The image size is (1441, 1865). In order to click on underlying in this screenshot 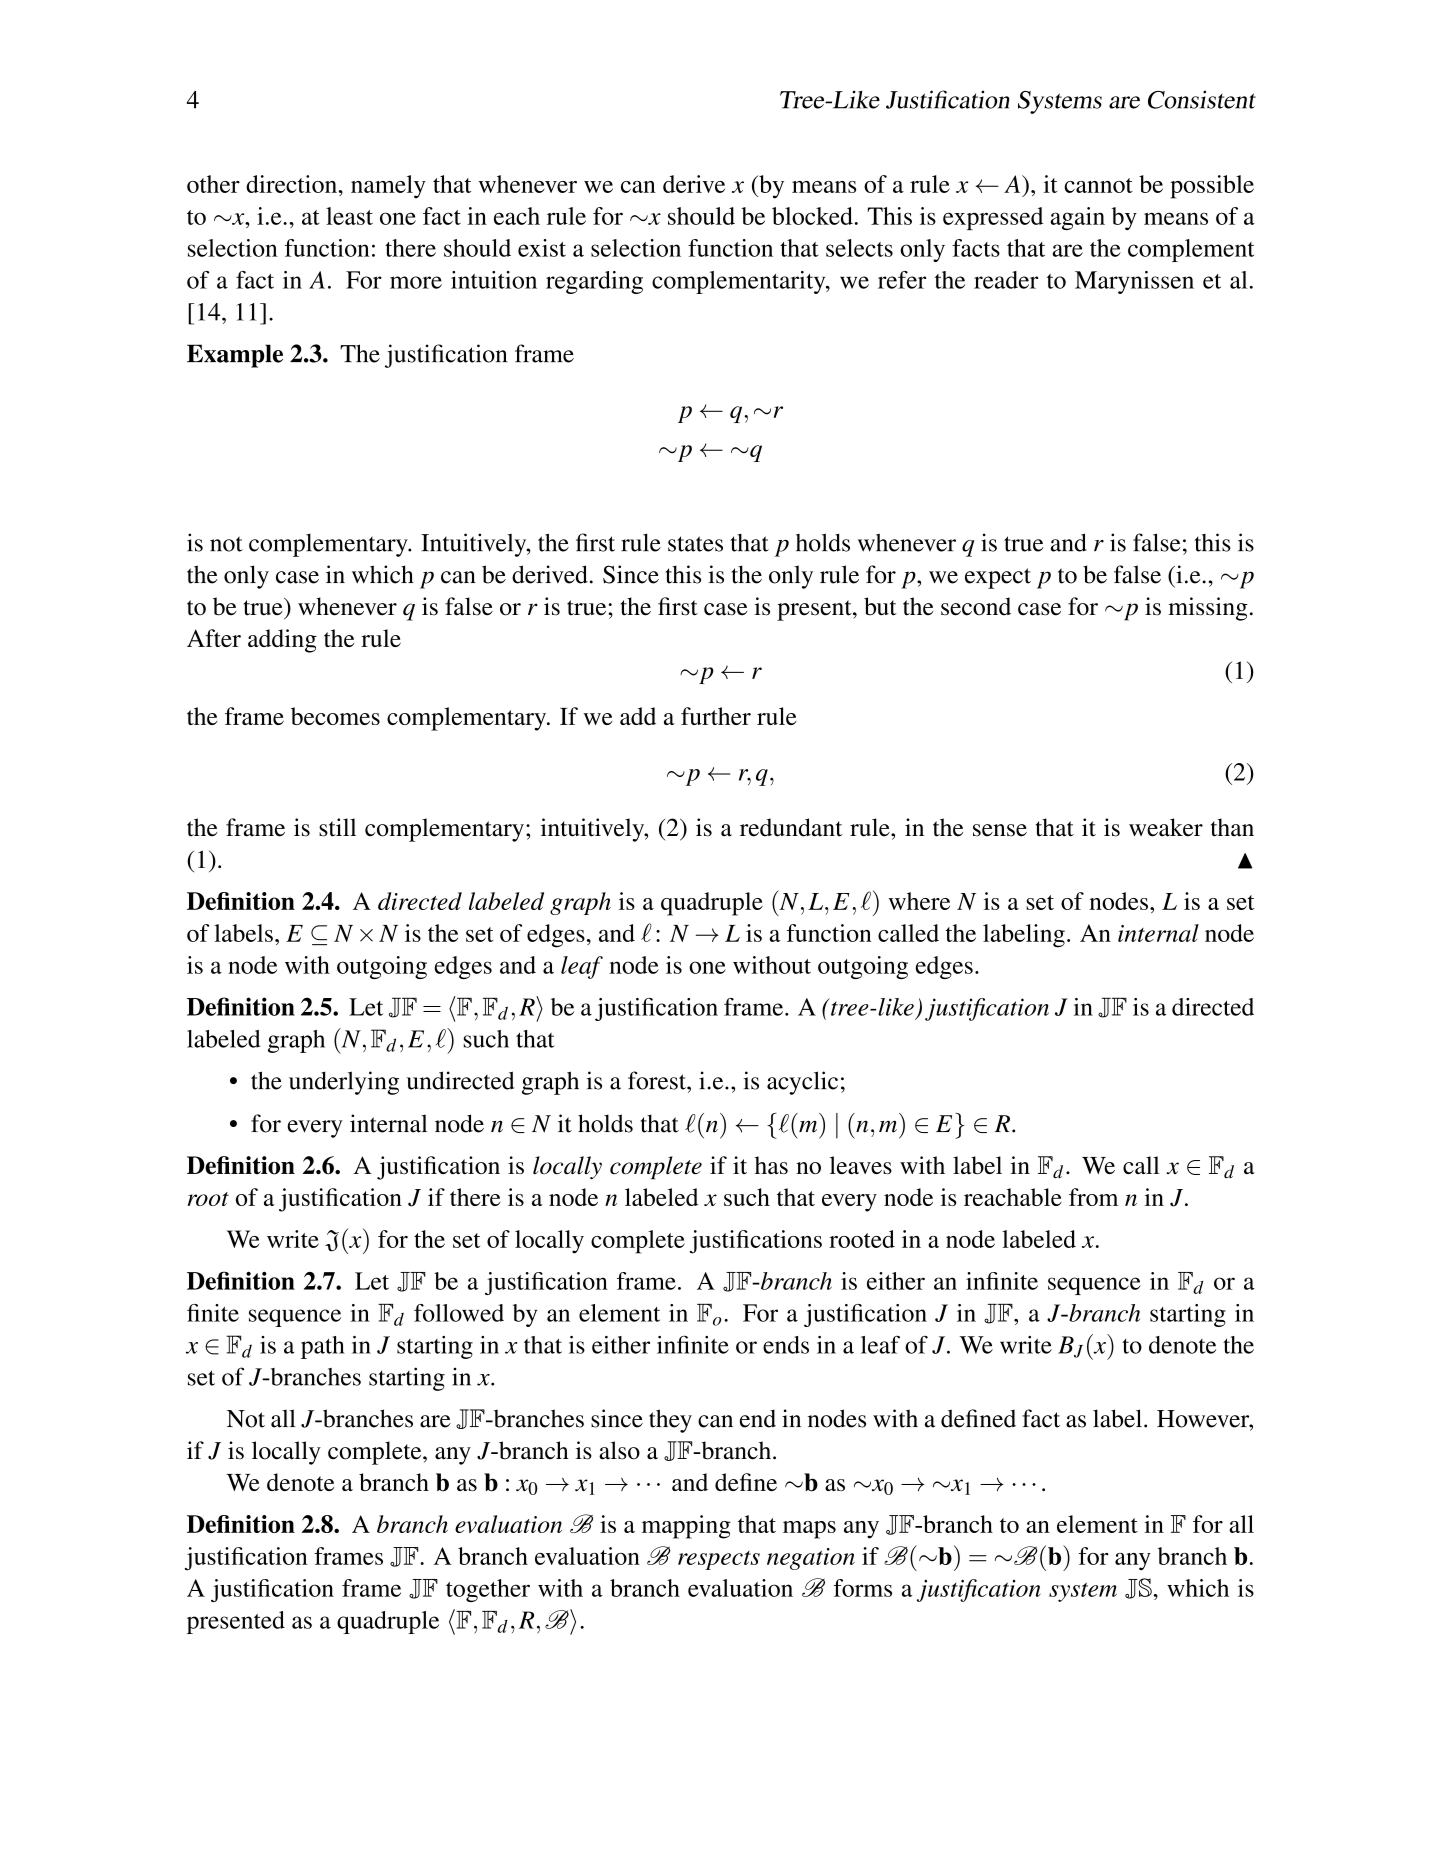, I will do `click(344, 1083)`.
